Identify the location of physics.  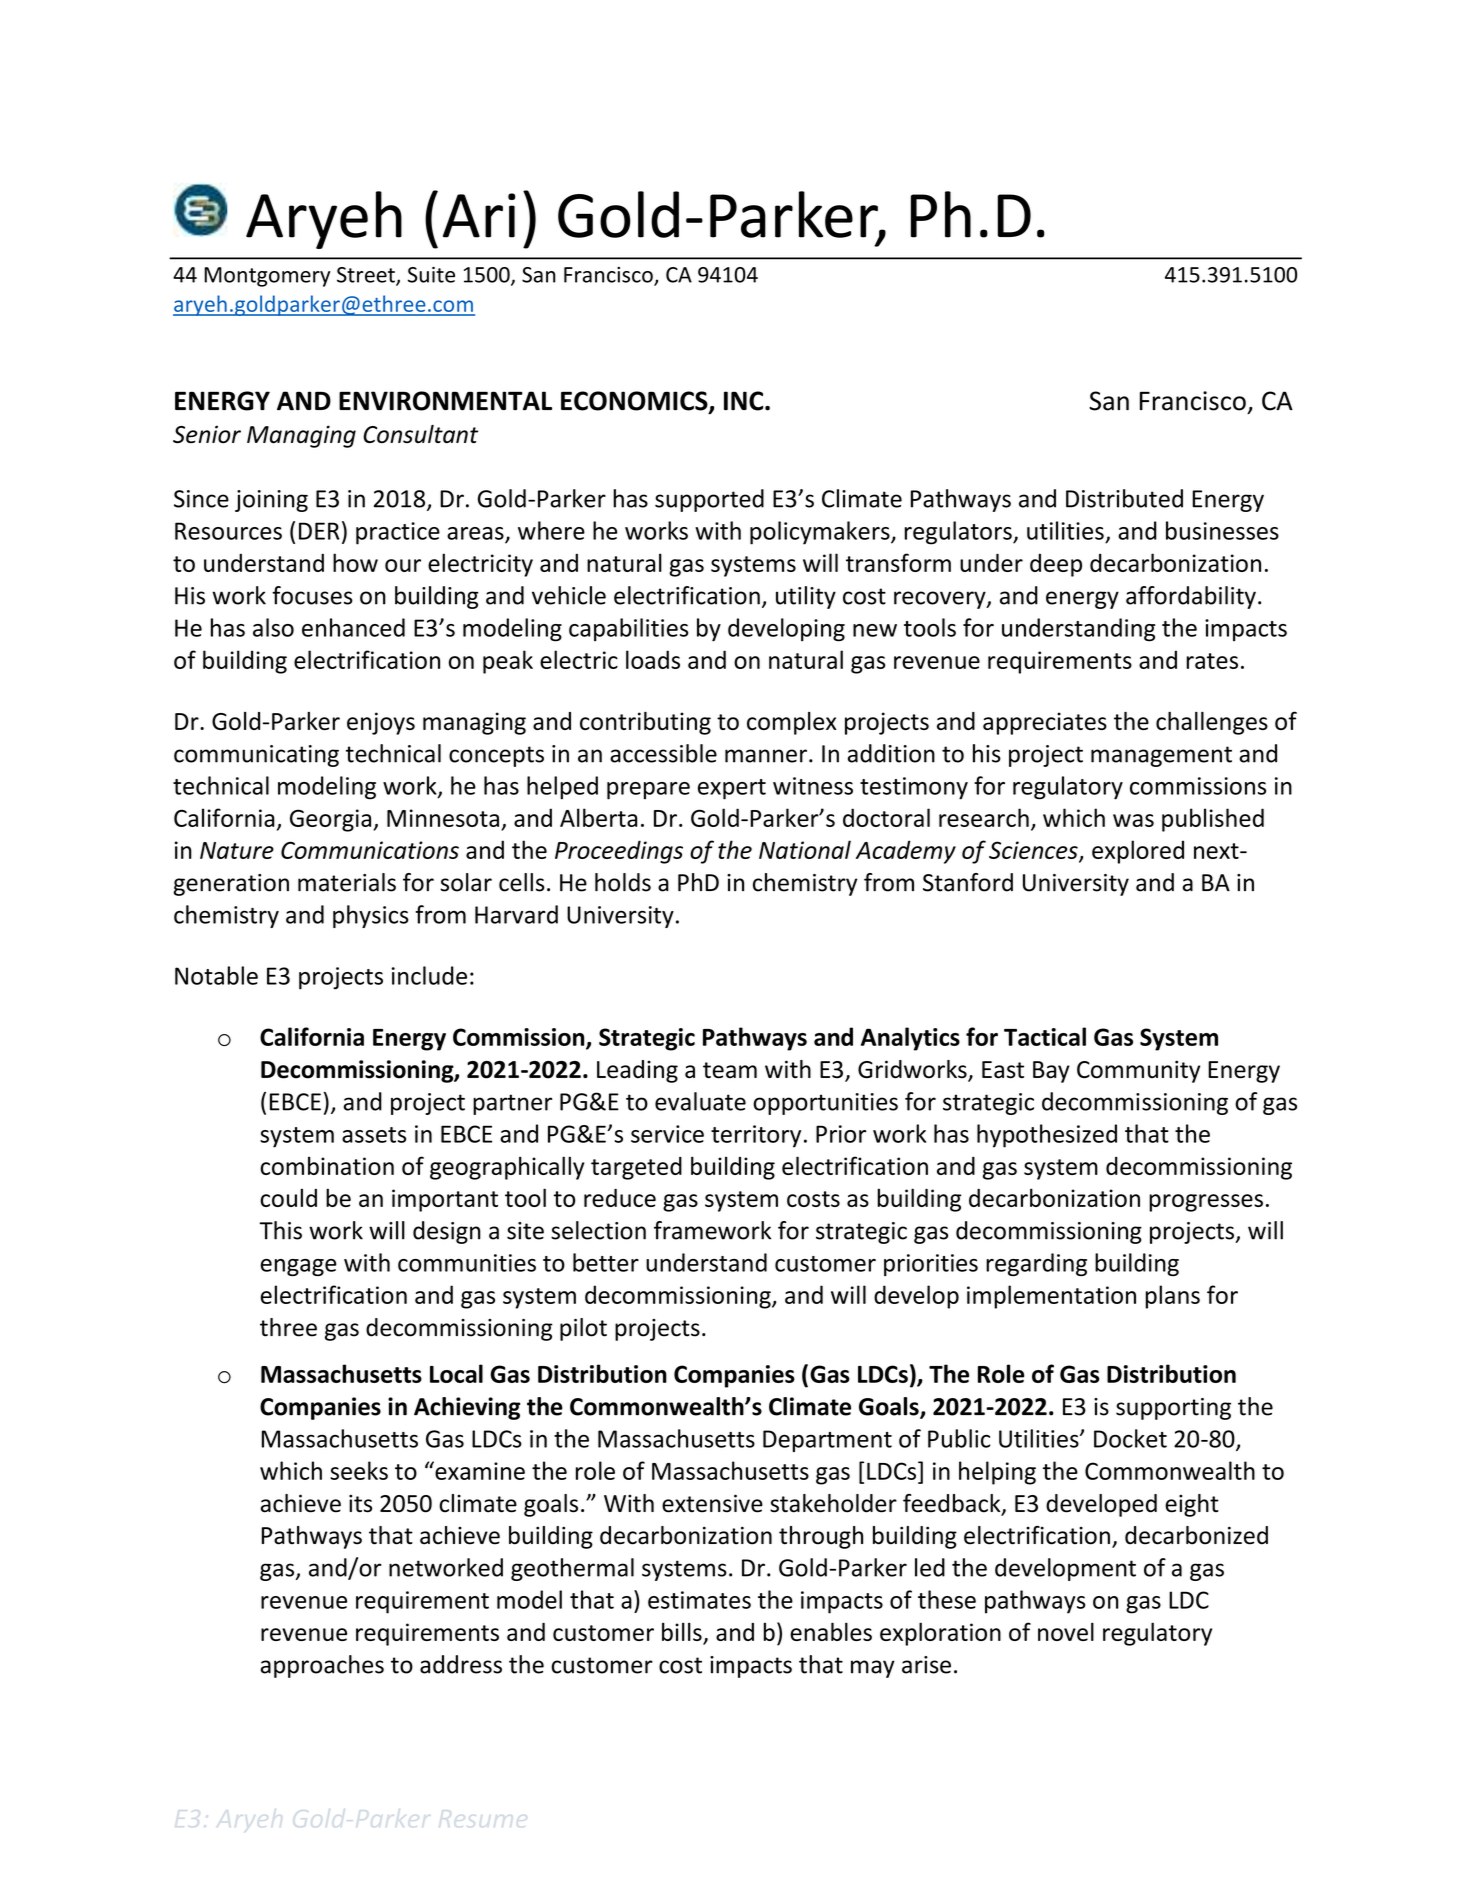
(371, 916).
